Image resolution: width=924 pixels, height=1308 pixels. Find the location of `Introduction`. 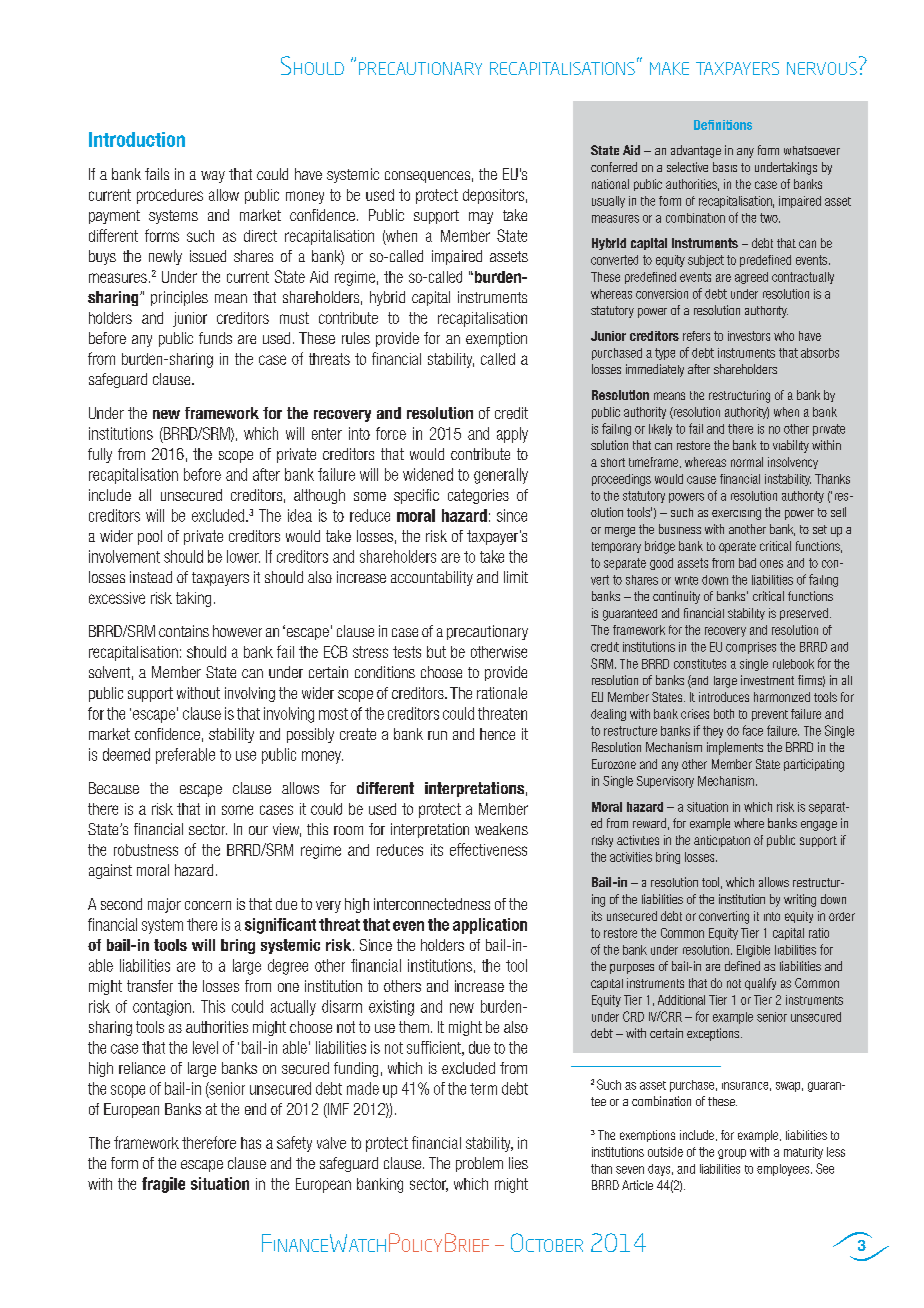

Introduction is located at coordinates (137, 139).
